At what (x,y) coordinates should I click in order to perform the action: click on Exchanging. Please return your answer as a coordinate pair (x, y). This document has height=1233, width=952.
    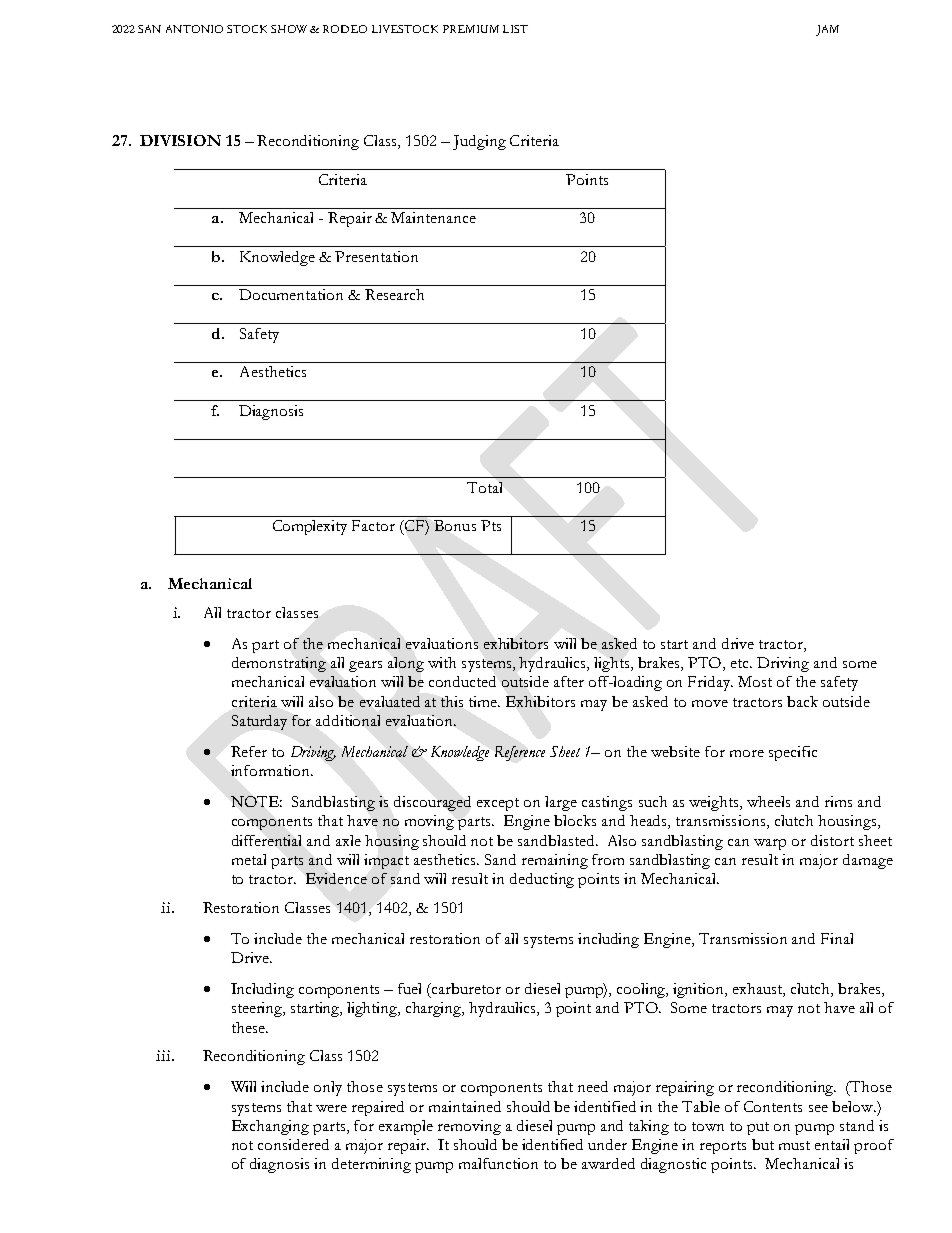
    Looking at the image, I should click on (270, 1127).
